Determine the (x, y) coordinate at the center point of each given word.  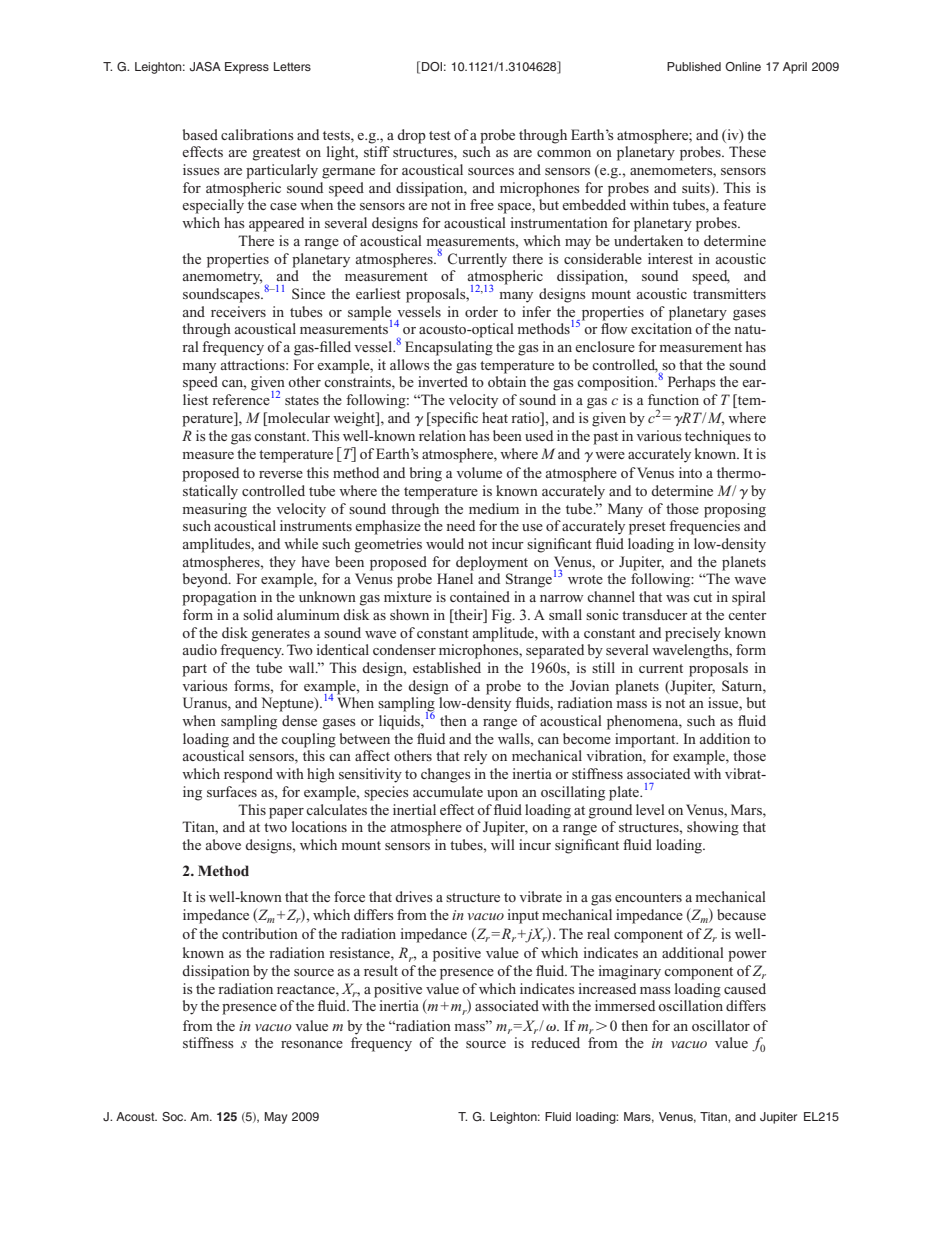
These (747, 151)
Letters (292, 66)
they (282, 563)
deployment (492, 563)
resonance (312, 1044)
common (564, 153)
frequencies (704, 527)
